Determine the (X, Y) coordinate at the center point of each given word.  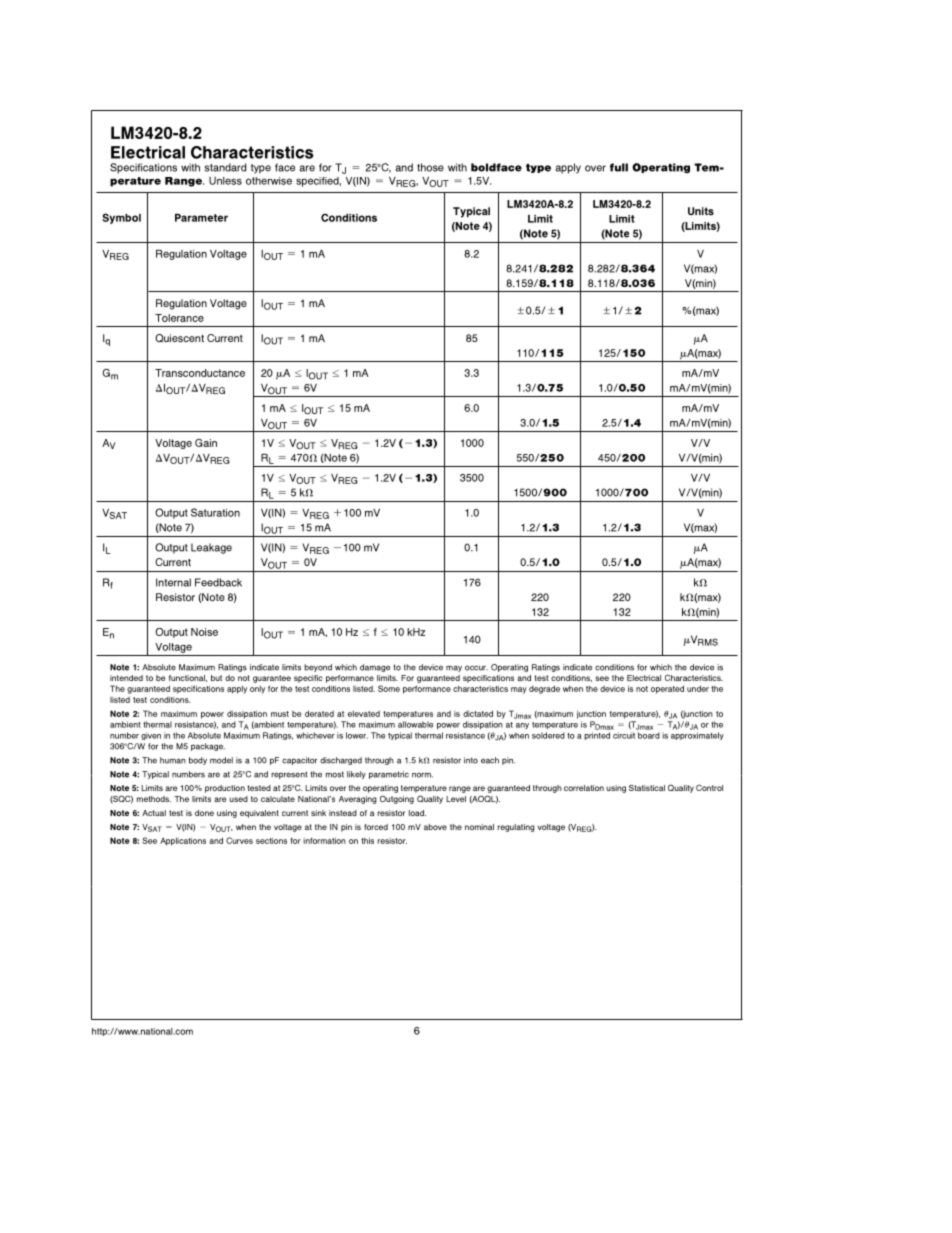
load (417, 813)
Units (701, 211)
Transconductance (200, 373)
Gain (206, 443)
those (430, 167)
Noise (204, 632)
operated (667, 689)
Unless (225, 181)
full (619, 167)
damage (375, 668)
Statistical (647, 788)
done (204, 813)
